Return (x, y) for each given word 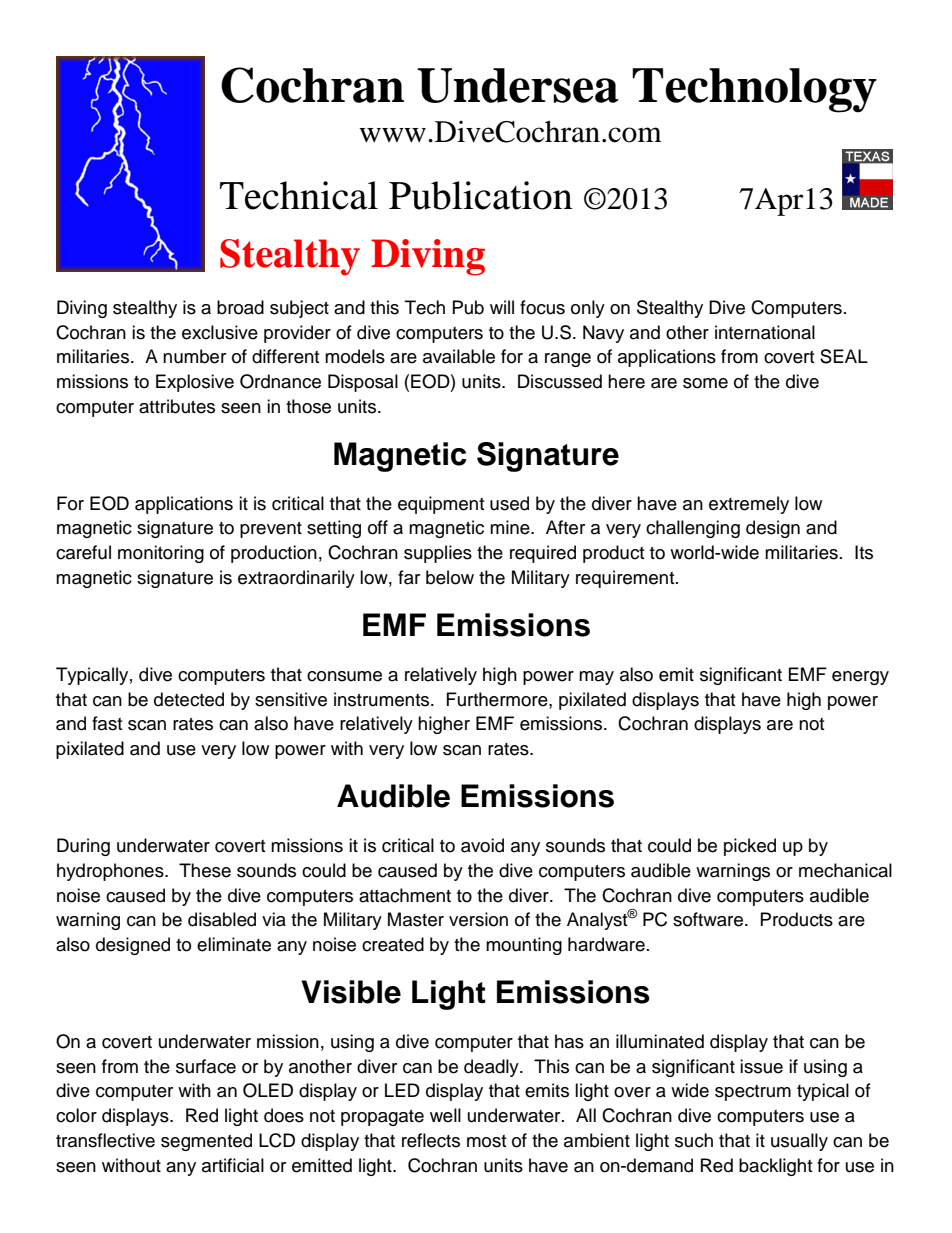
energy (860, 678)
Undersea (518, 85)
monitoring (161, 554)
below (450, 577)
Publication (481, 195)
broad (240, 307)
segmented (206, 1142)
